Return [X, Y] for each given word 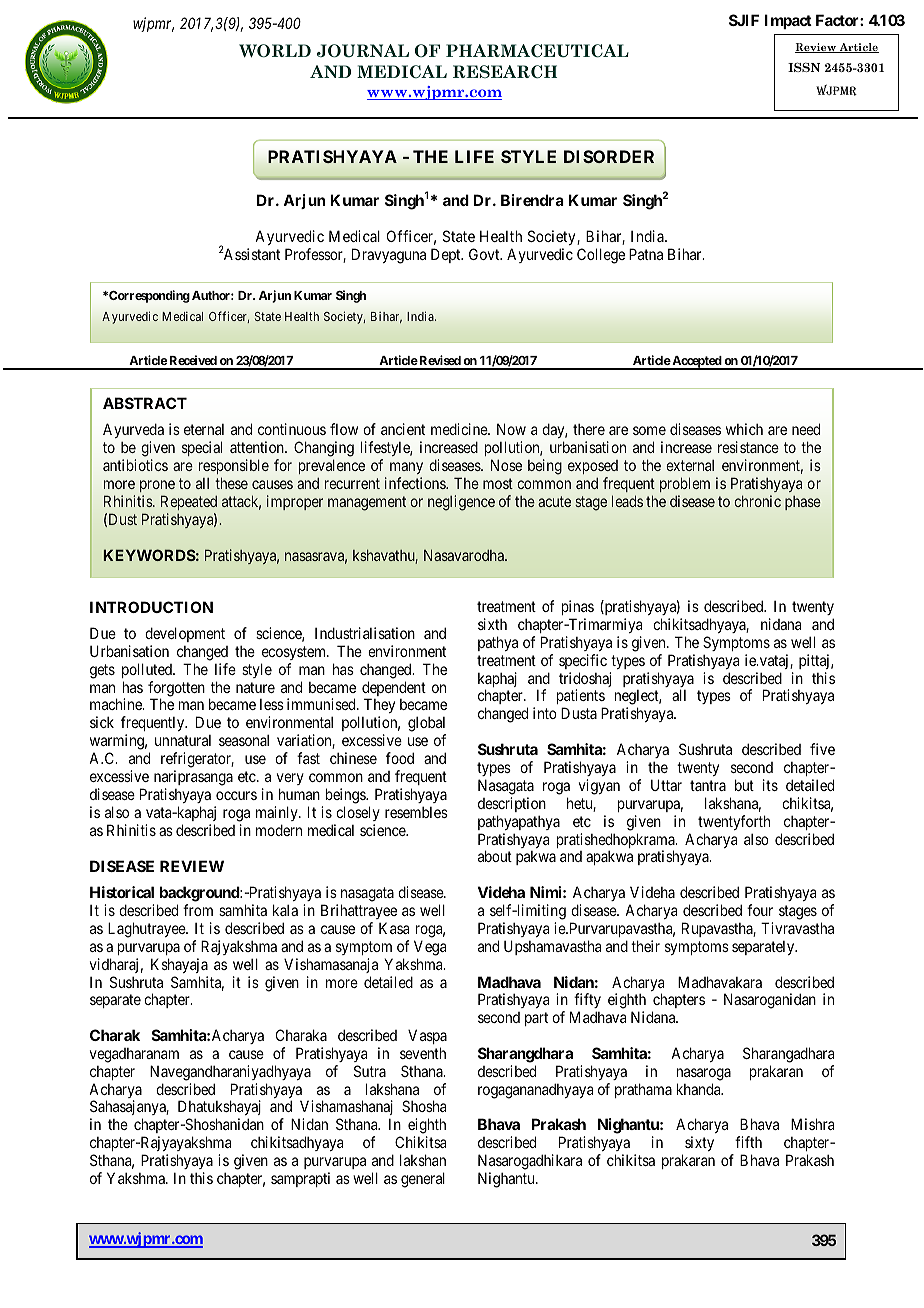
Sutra [370, 1071]
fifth [748, 1142]
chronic [757, 501]
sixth [492, 624]
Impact [788, 21]
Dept [447, 255]
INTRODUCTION [151, 607]
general [423, 1180]
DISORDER [609, 156]
